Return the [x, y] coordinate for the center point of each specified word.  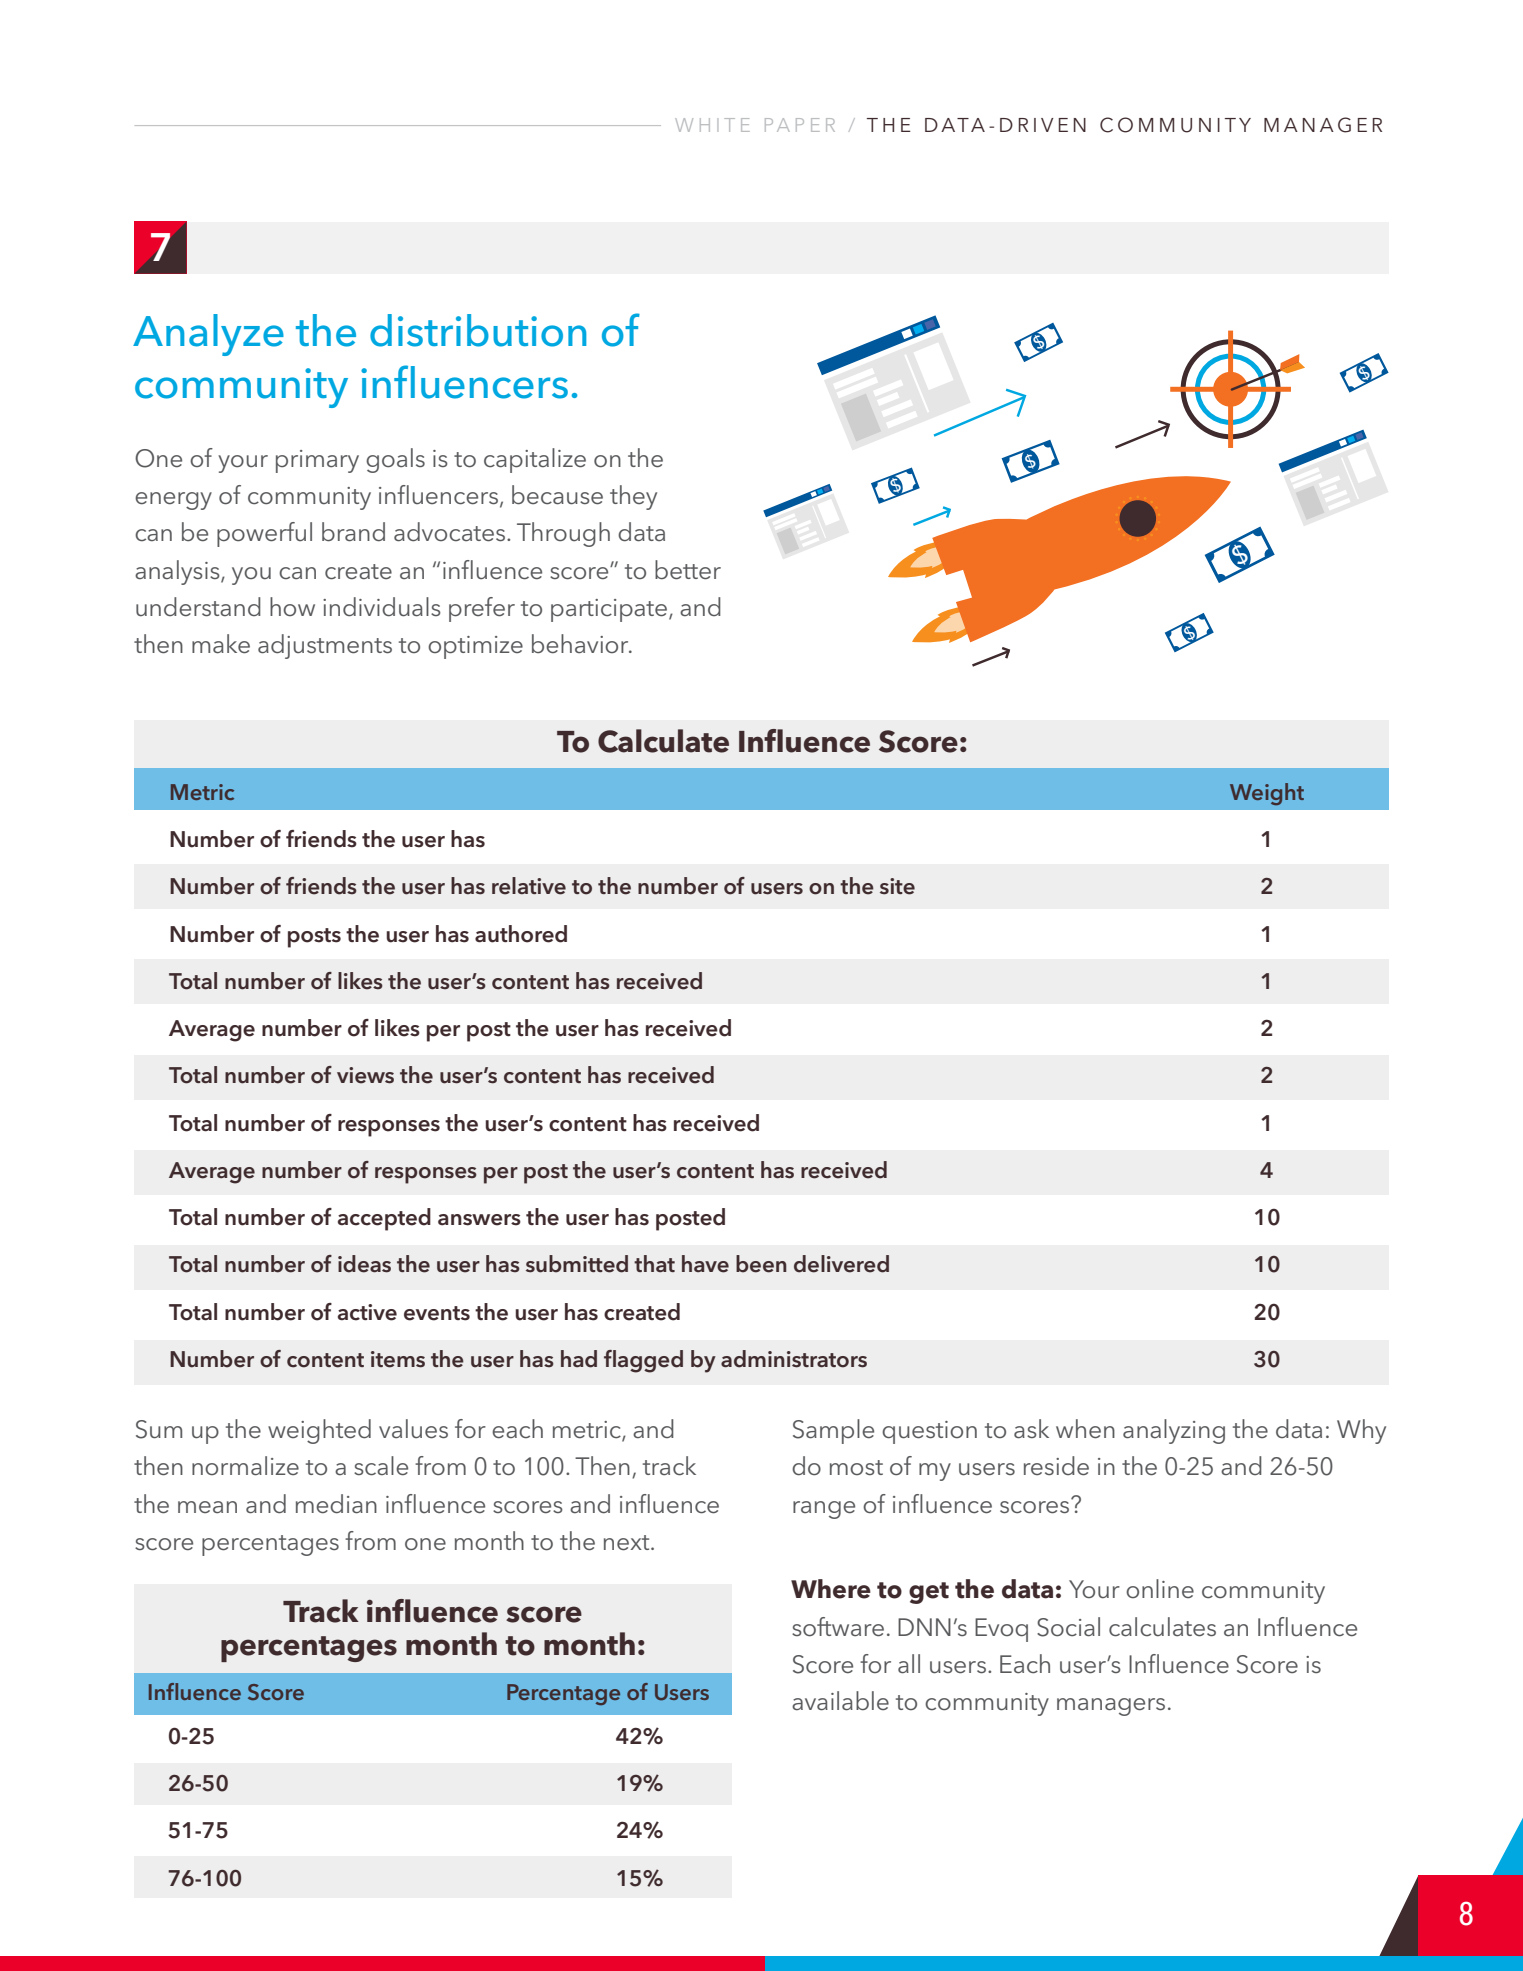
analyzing [1174, 1431]
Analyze [208, 335]
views [365, 1075]
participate [609, 610]
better [688, 570]
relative [529, 886]
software [838, 1627]
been [761, 1264]
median [336, 1504]
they [633, 497]
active [367, 1312]
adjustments [325, 646]
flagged [643, 1361]
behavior [581, 644]
